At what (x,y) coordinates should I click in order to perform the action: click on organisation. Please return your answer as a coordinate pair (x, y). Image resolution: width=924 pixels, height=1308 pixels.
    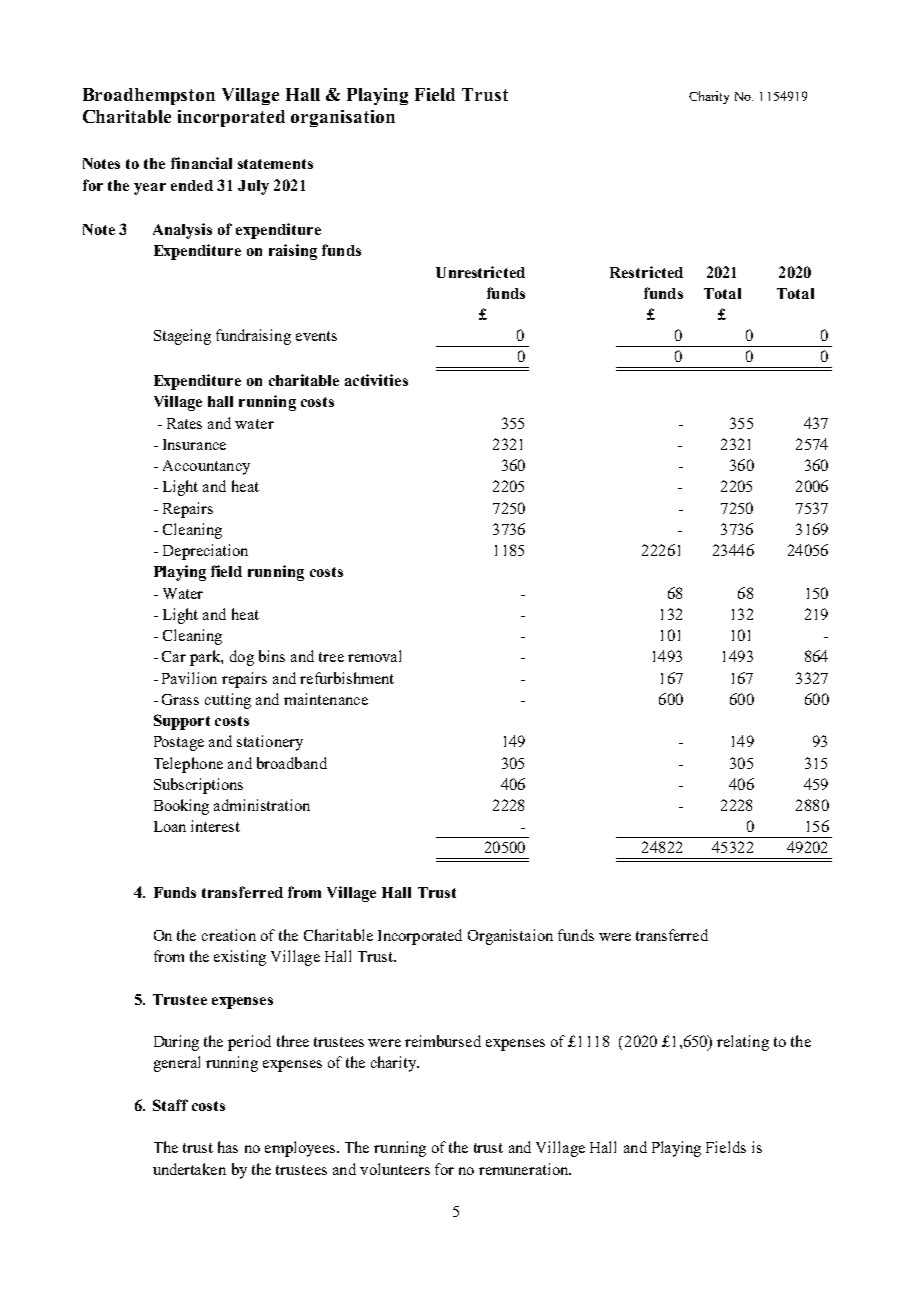
    Looking at the image, I should click on (343, 118).
